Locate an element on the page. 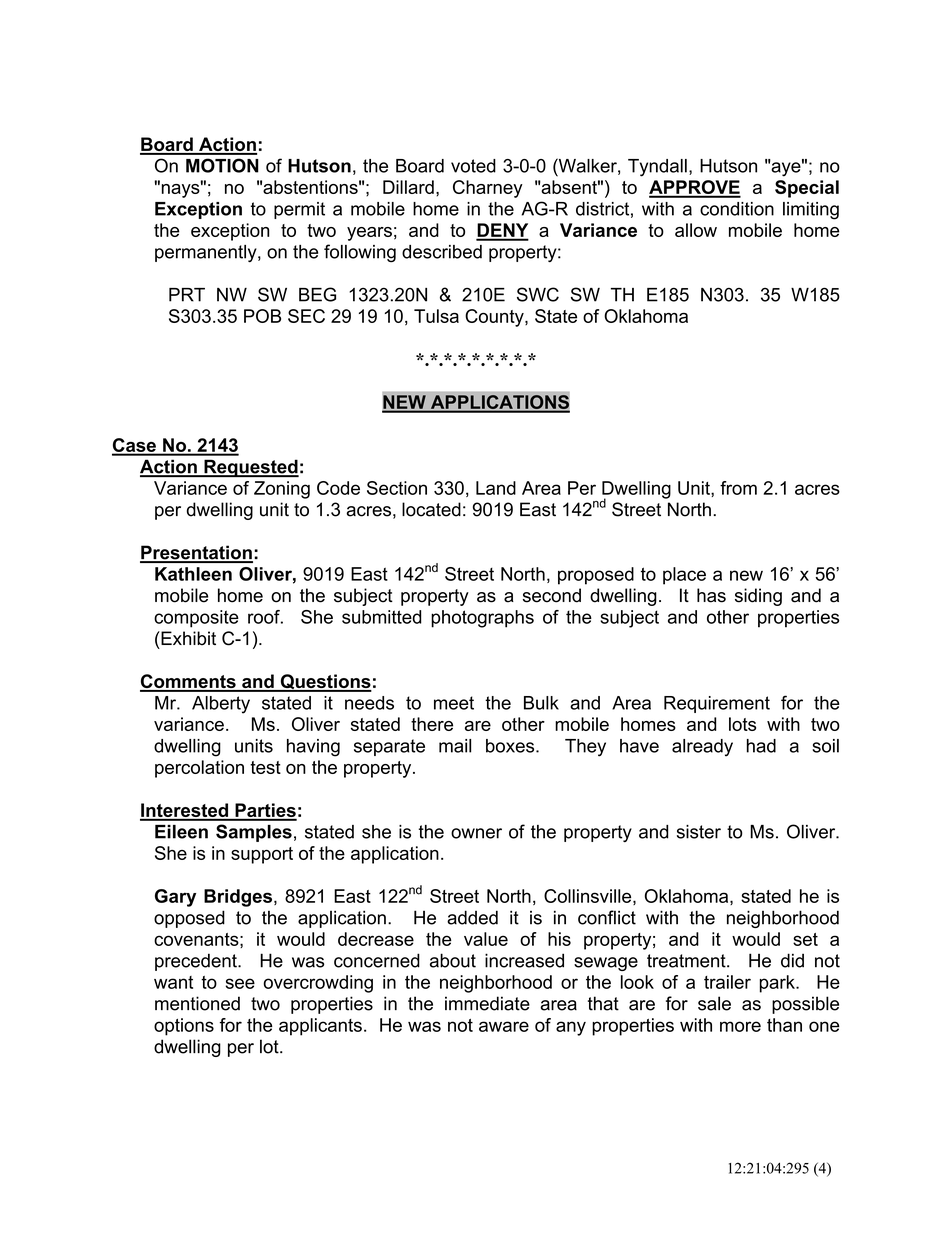 Image resolution: width=952 pixels, height=1233 pixels. MOTION is located at coordinates (222, 165).
